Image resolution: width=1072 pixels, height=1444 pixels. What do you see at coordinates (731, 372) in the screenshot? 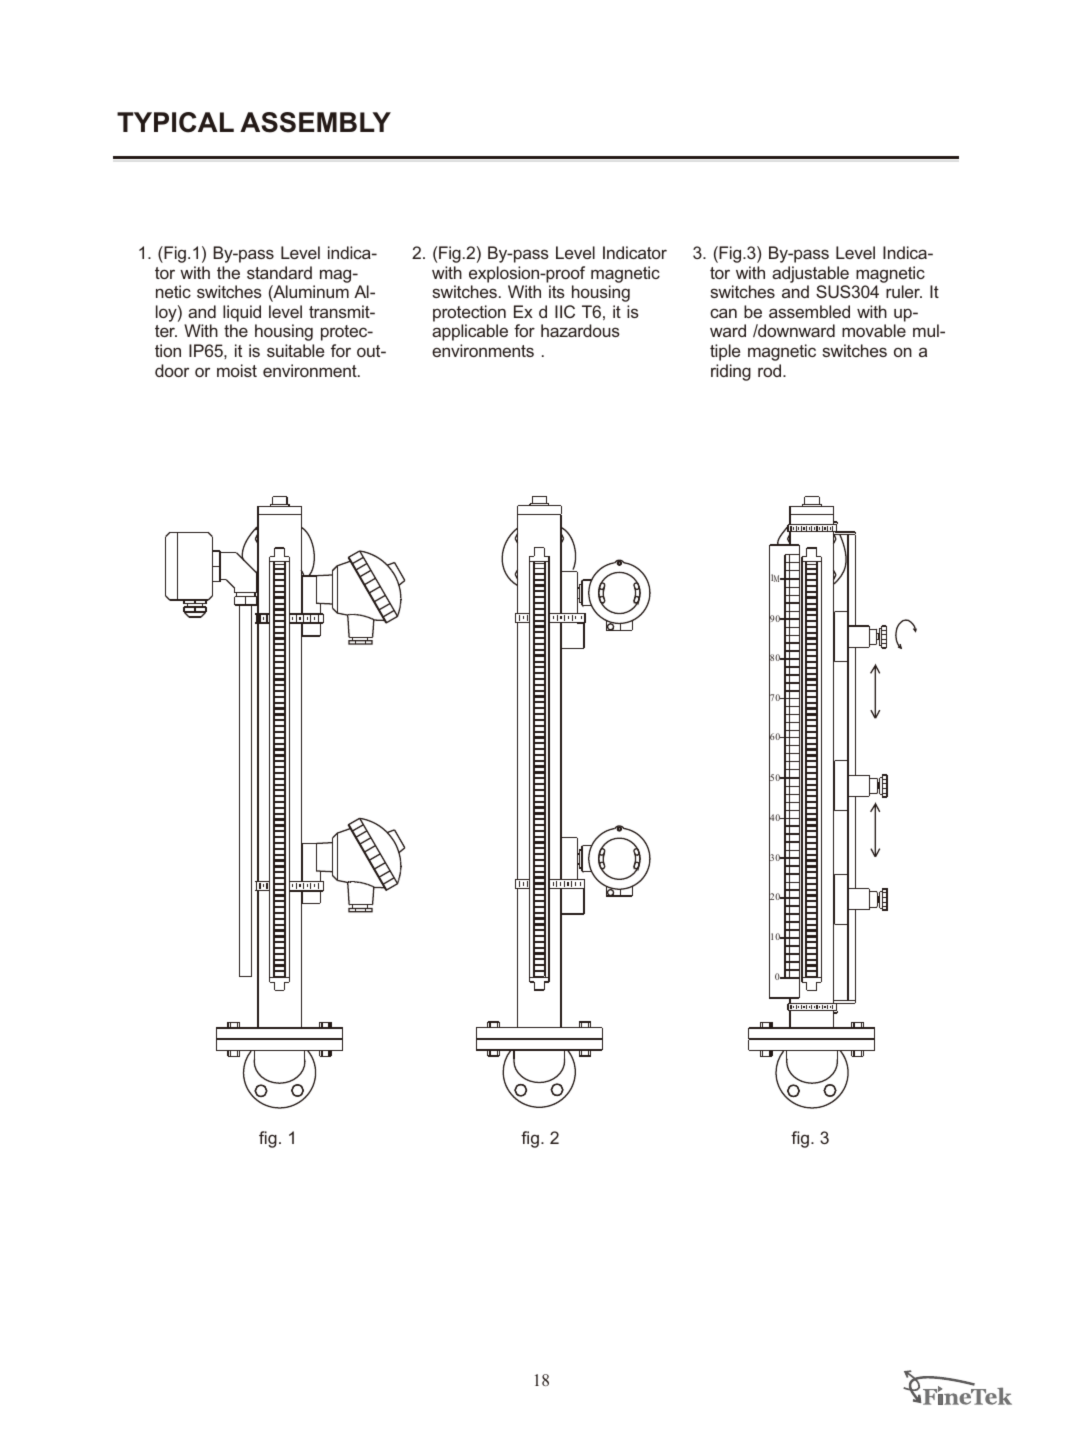
I see `riding` at bounding box center [731, 372].
